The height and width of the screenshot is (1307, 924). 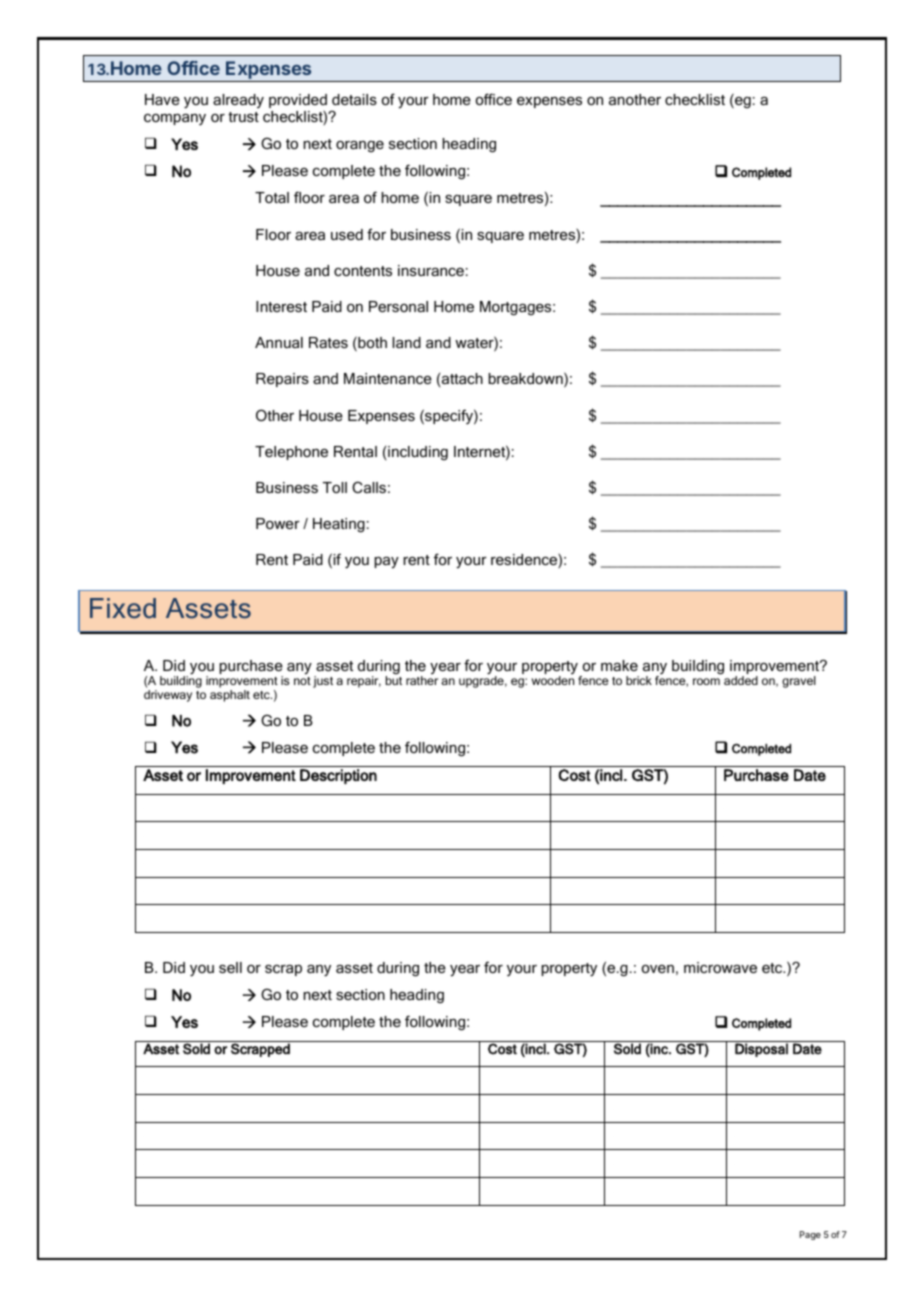 What do you see at coordinates (354, 99) in the screenshot?
I see `details` at bounding box center [354, 99].
